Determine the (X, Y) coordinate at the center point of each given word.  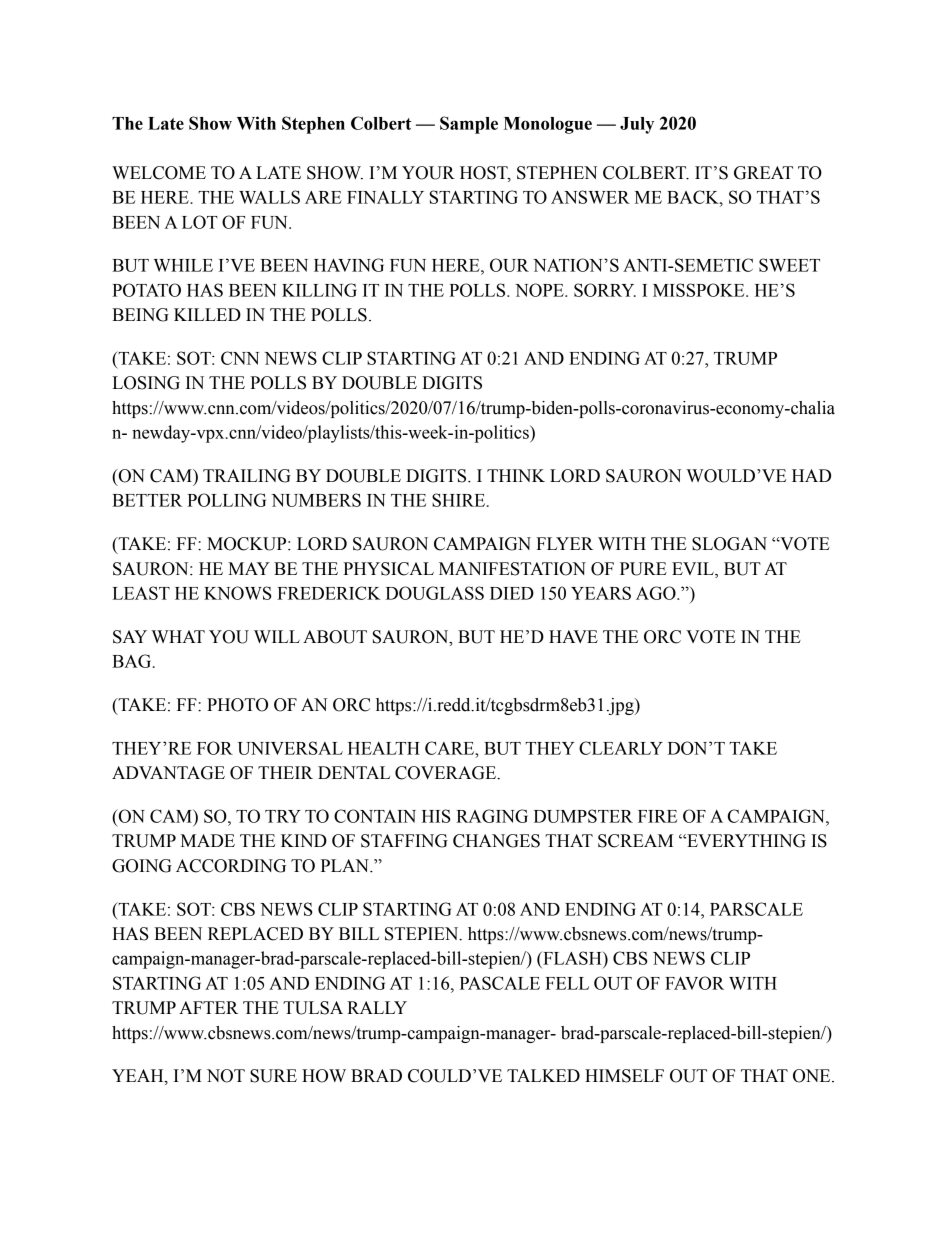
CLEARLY (621, 748)
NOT (226, 1076)
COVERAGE (446, 773)
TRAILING (247, 476)
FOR (215, 748)
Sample (469, 125)
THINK (516, 475)
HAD (811, 475)
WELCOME (159, 173)
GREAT (763, 173)
